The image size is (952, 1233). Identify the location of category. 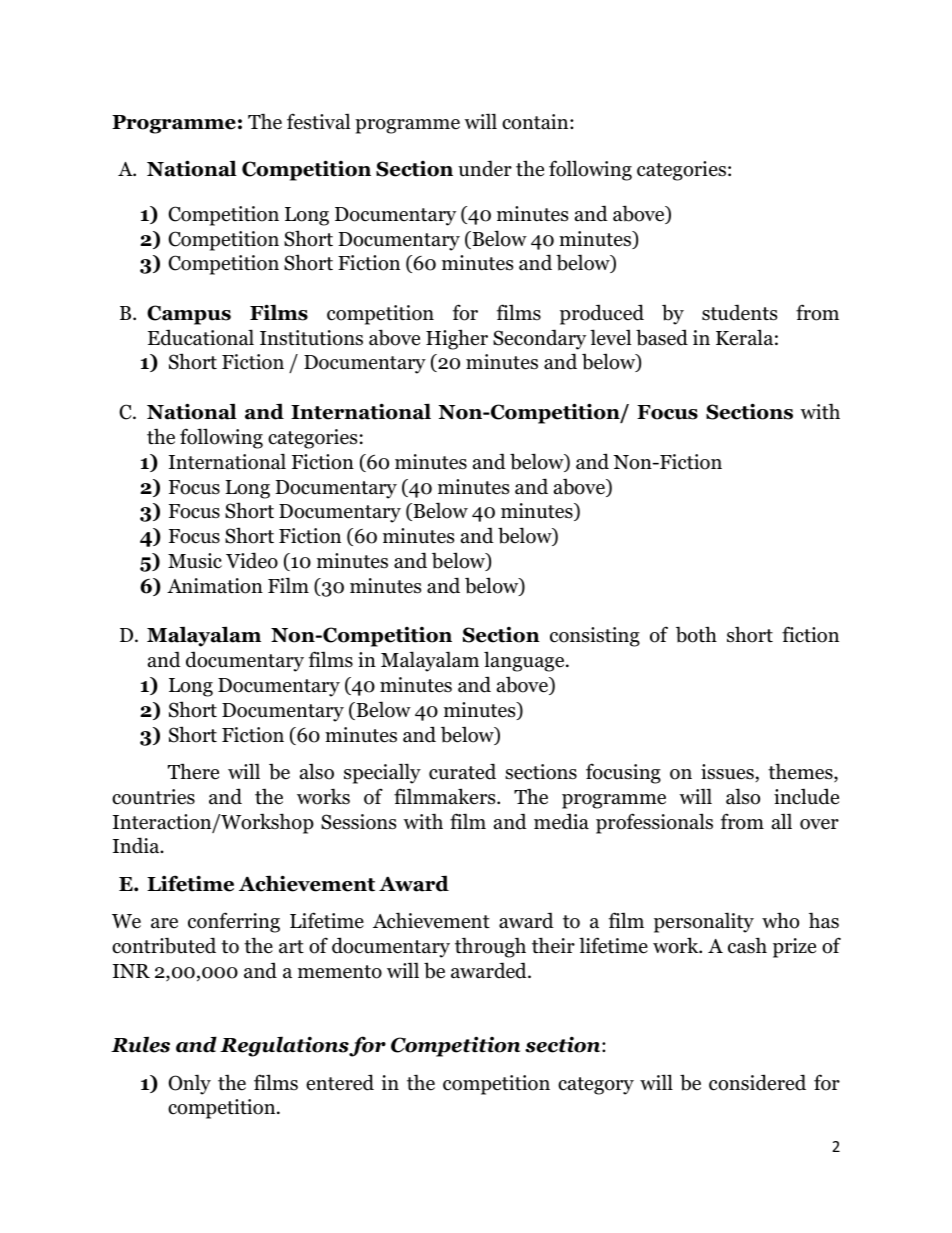
(596, 1086).
